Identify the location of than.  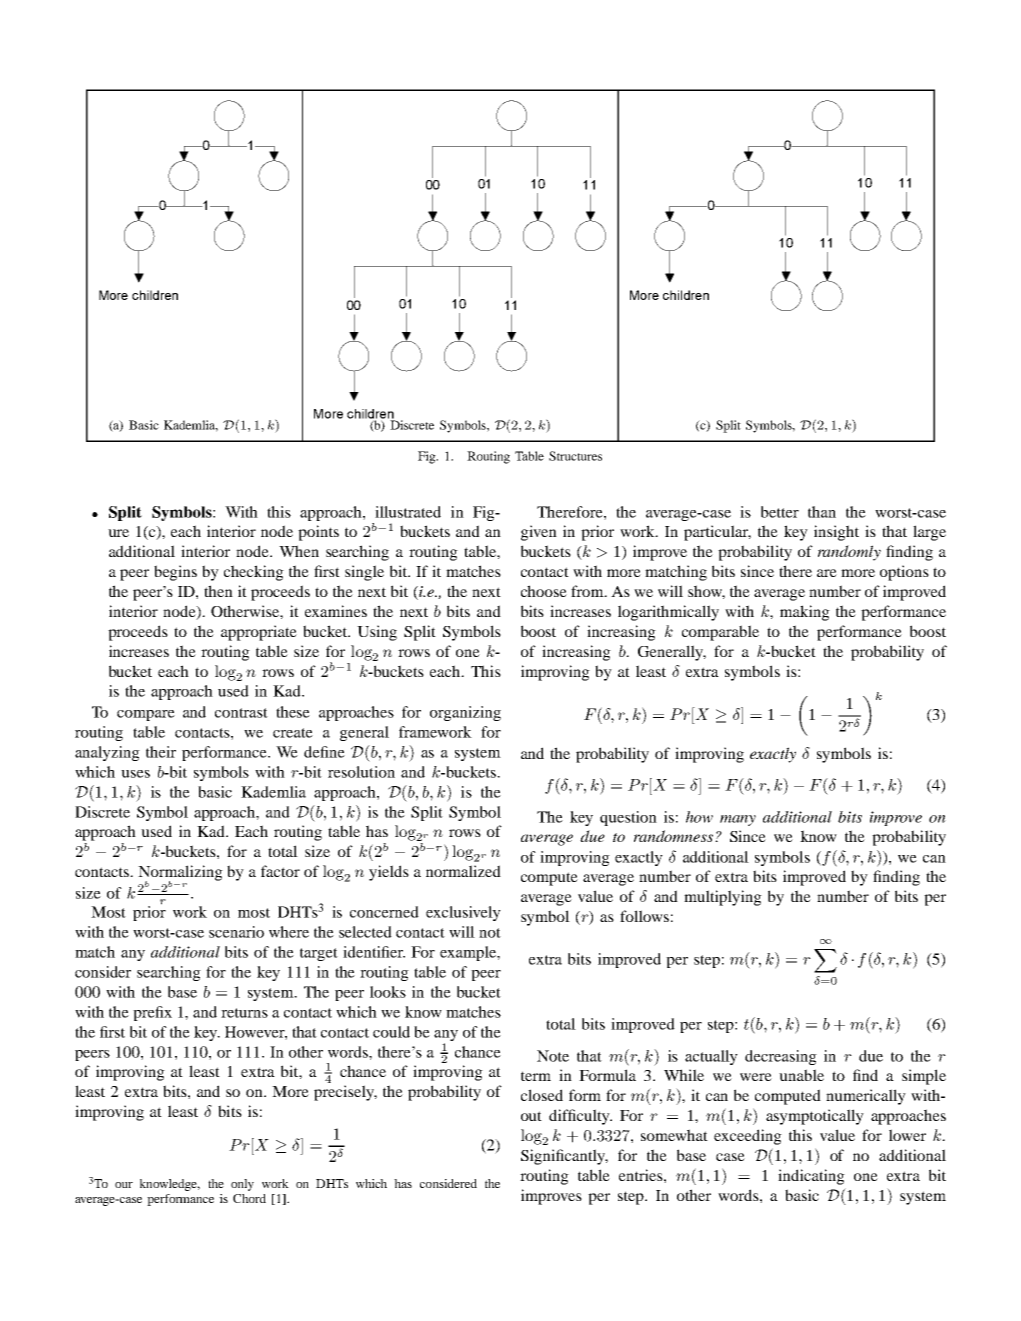
(822, 512).
